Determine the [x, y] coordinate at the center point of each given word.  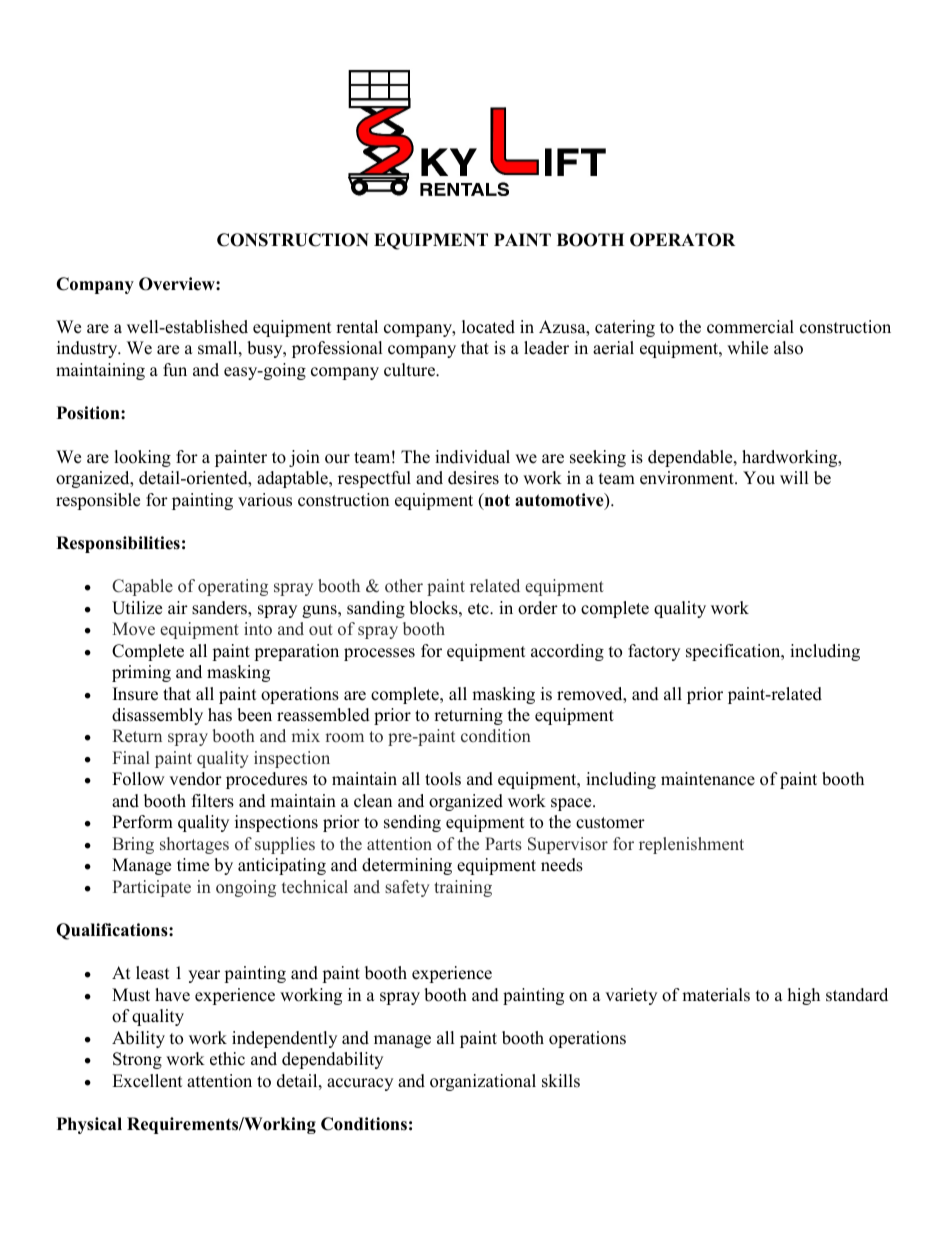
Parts [503, 844]
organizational [483, 1082]
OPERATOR [682, 240]
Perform [142, 822]
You [759, 478]
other [404, 586]
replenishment [691, 845]
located [488, 327]
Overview [178, 284]
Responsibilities [118, 544]
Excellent [147, 1081]
